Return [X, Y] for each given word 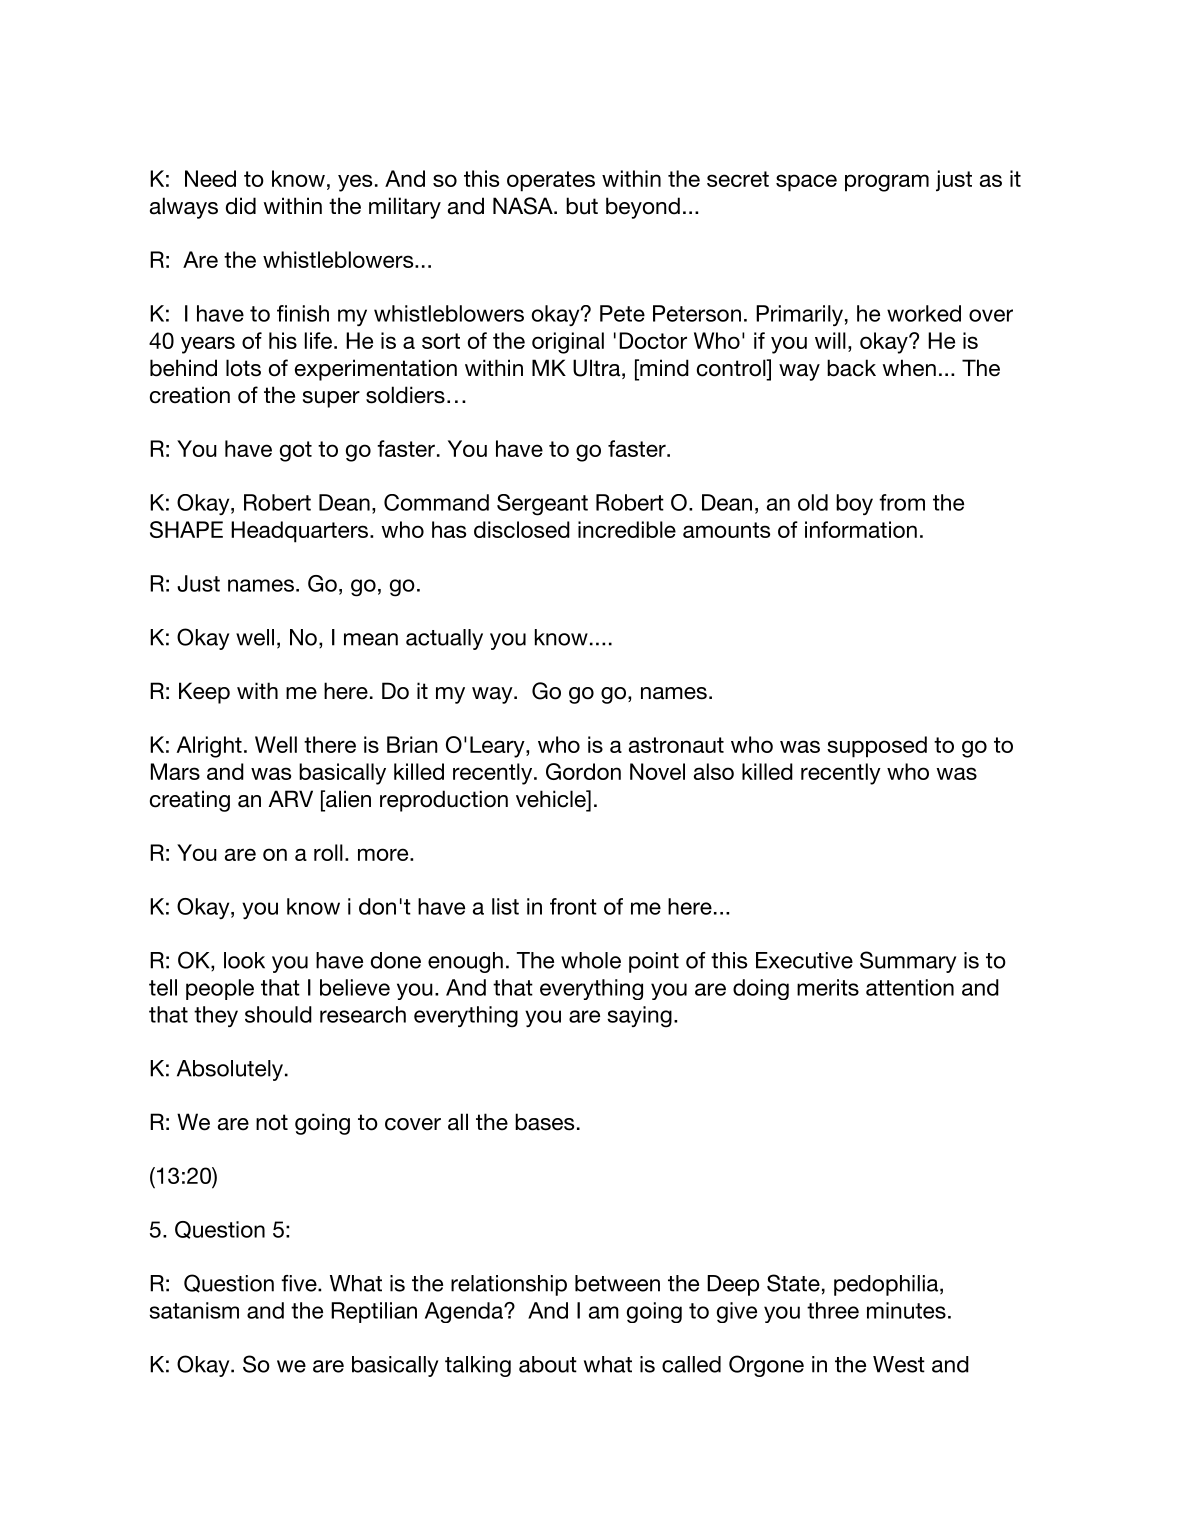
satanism [194, 1310]
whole [591, 960]
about [548, 1364]
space [806, 183]
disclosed [522, 529]
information [861, 529]
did [241, 206]
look [244, 960]
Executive [804, 960]
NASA [524, 206]
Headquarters [299, 532]
